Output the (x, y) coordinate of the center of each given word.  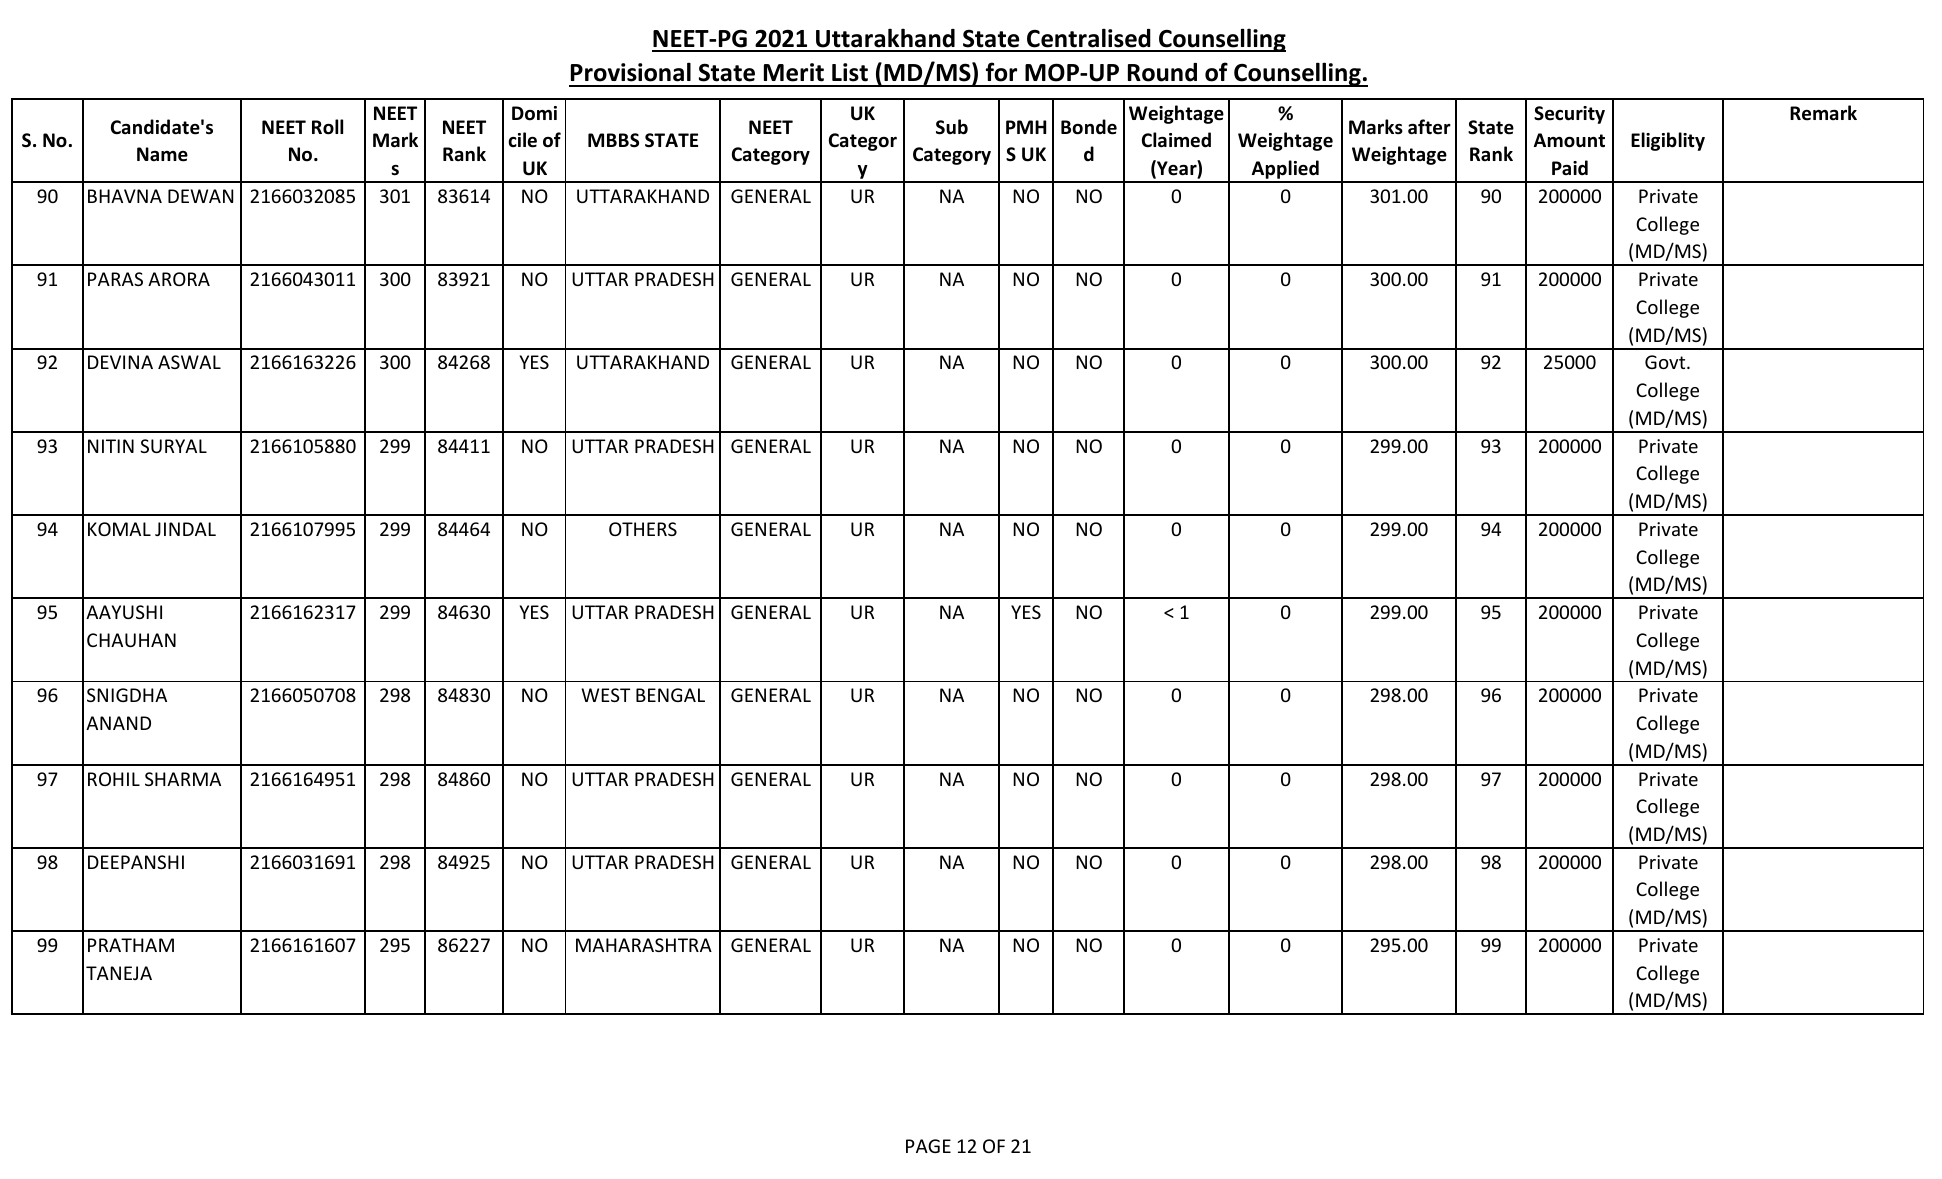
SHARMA (183, 779)
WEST (605, 695)
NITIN (111, 446)
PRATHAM (131, 945)
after (1429, 127)
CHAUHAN (131, 640)
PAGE (928, 1146)
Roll (327, 127)
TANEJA (119, 973)
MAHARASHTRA (644, 945)
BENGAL (670, 695)
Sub (952, 127)
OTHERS (643, 529)
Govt (1666, 362)
